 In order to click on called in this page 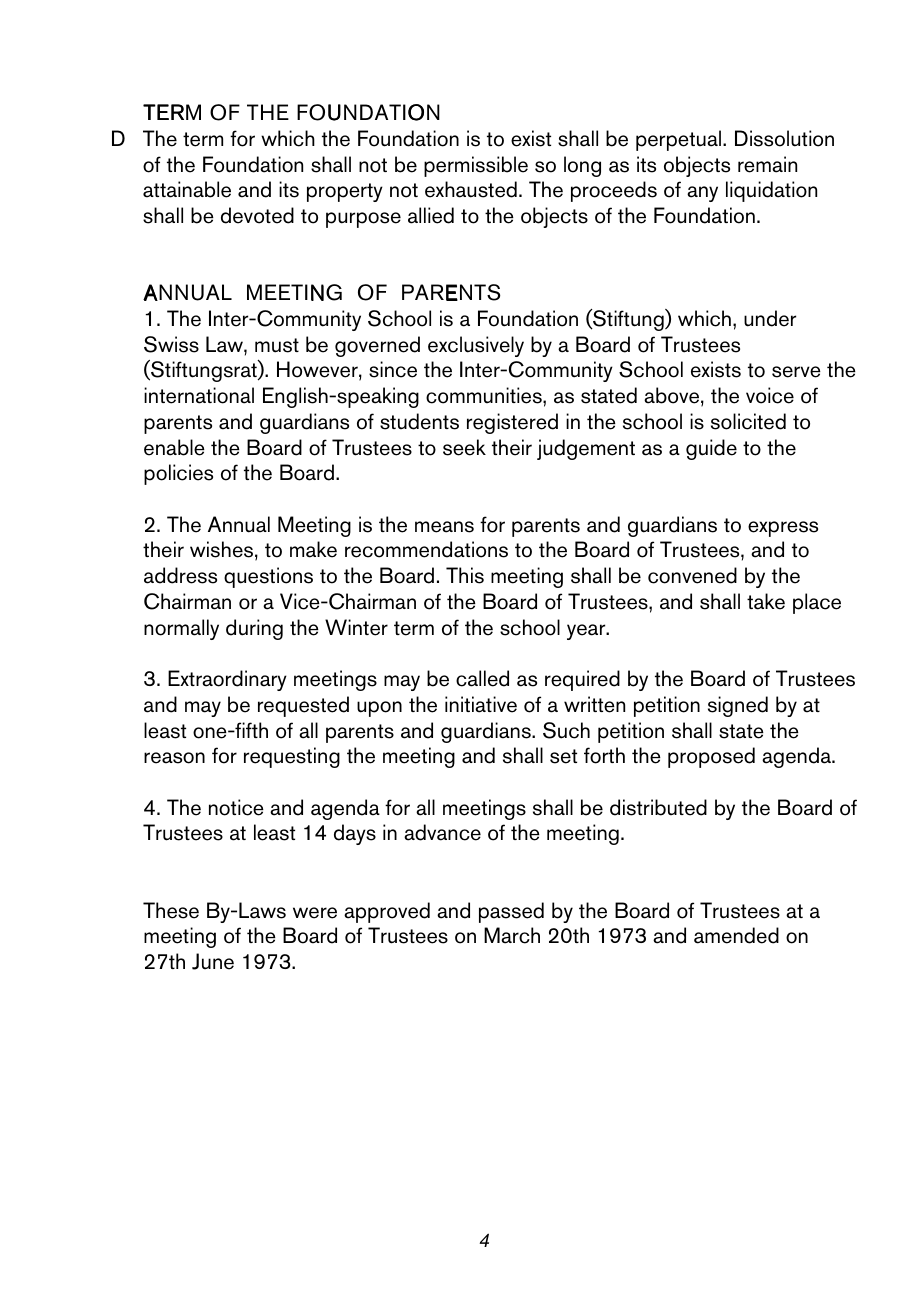, I will do `click(482, 678)`.
